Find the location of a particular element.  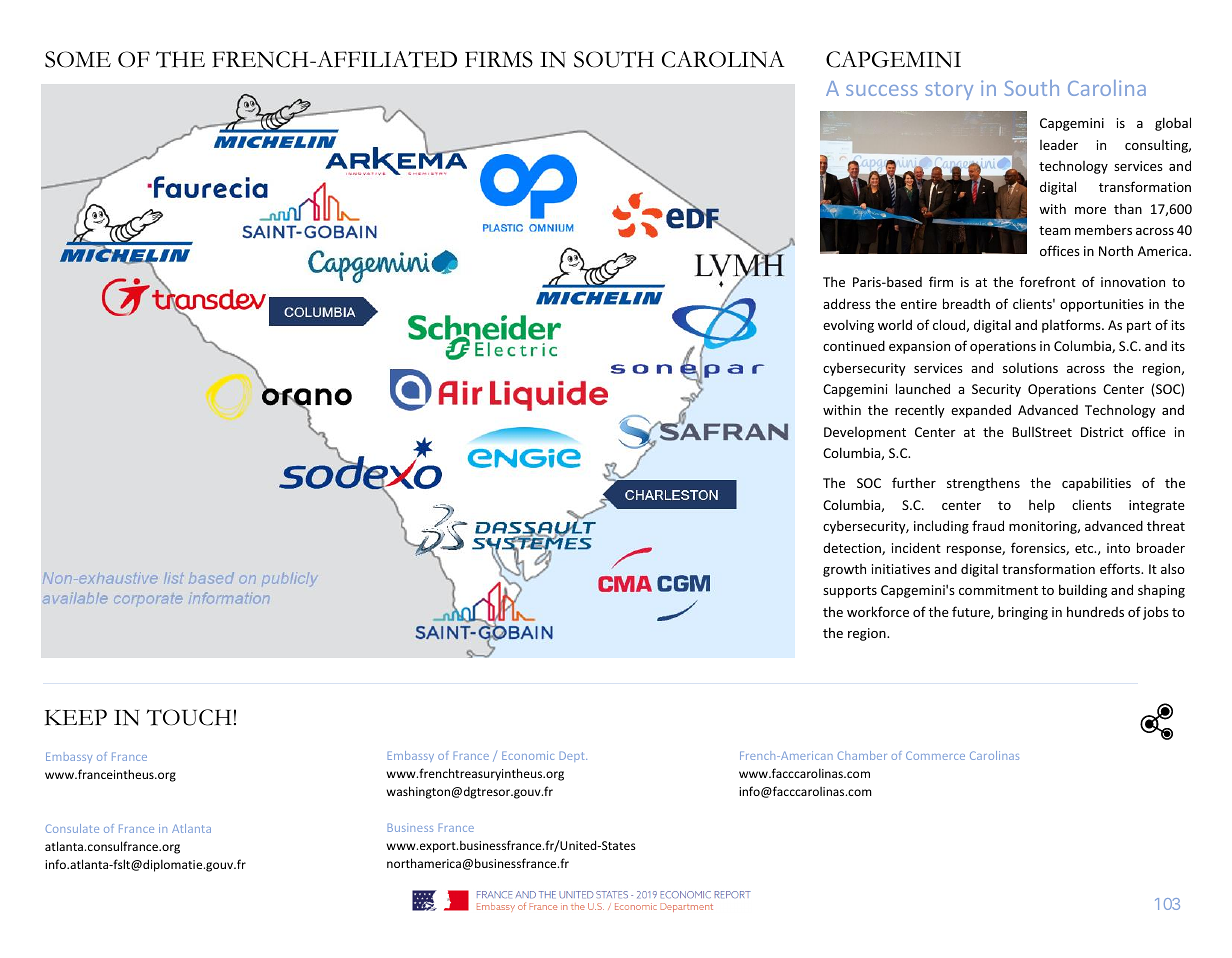

further is located at coordinates (914, 482).
